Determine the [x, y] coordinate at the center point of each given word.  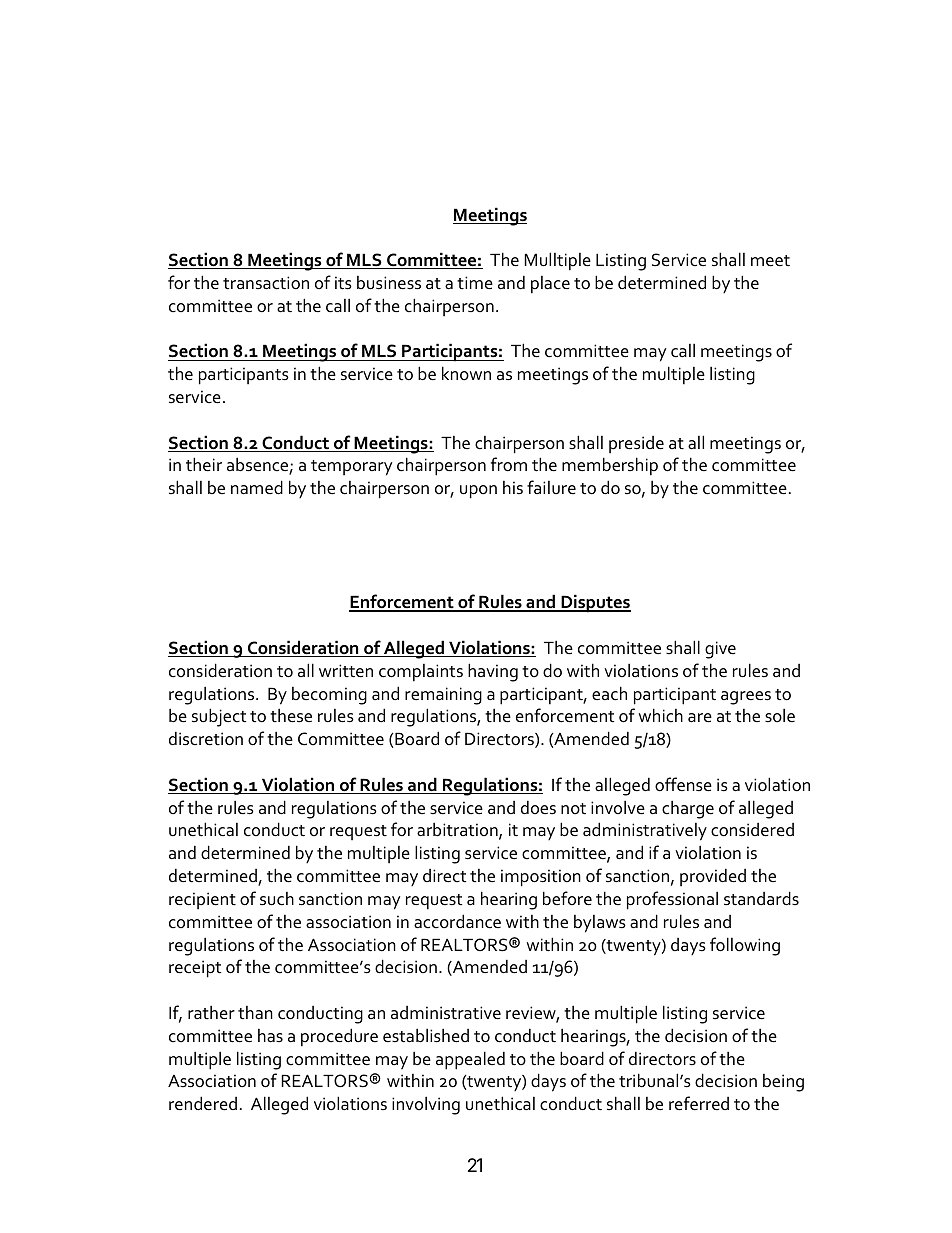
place [550, 285]
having [493, 672]
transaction [266, 283]
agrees [746, 698]
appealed [470, 1060]
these [291, 715]
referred [699, 1103]
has [270, 1036]
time [475, 283]
